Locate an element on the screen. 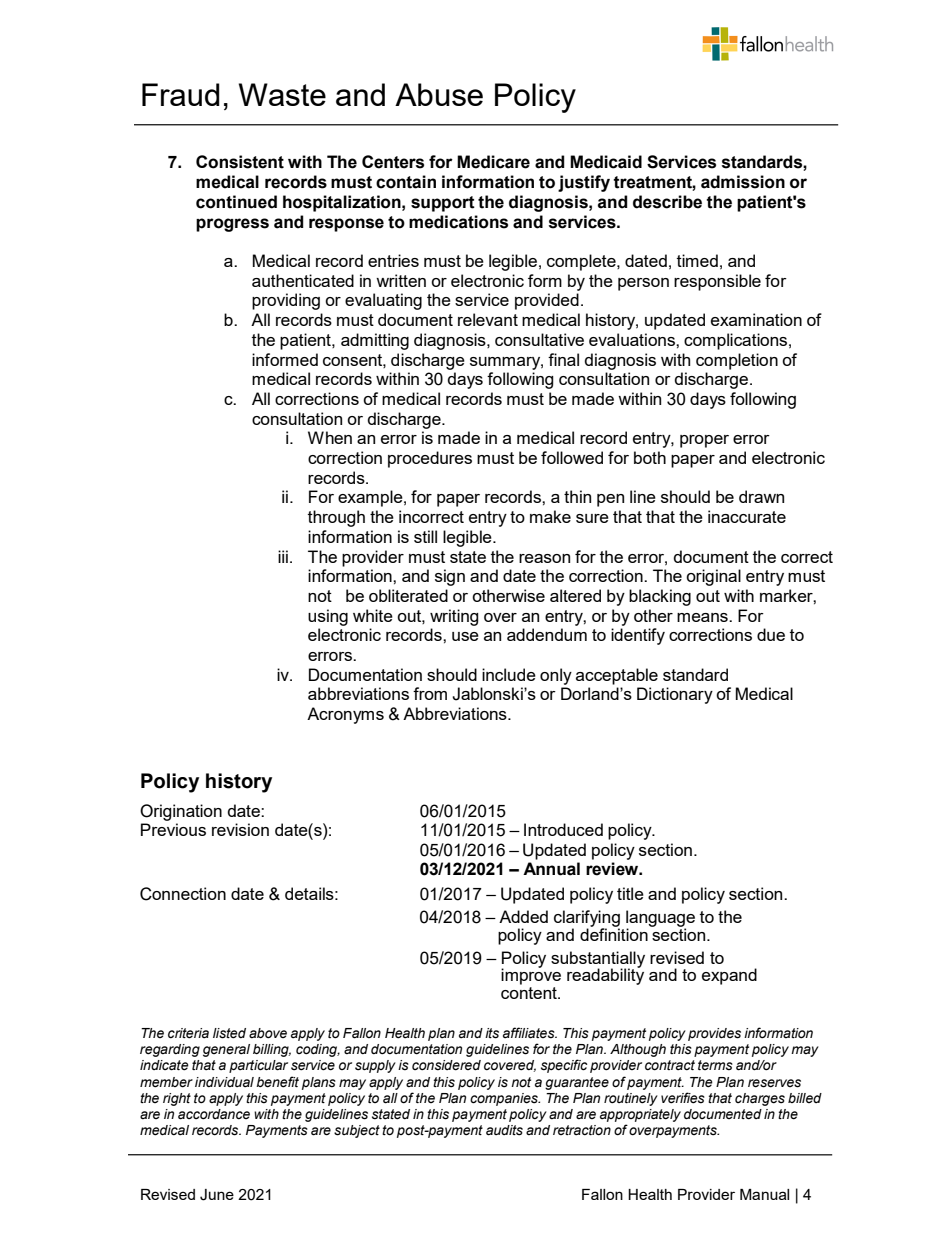 The height and width of the screenshot is (1233, 952). Consistent is located at coordinates (240, 162).
